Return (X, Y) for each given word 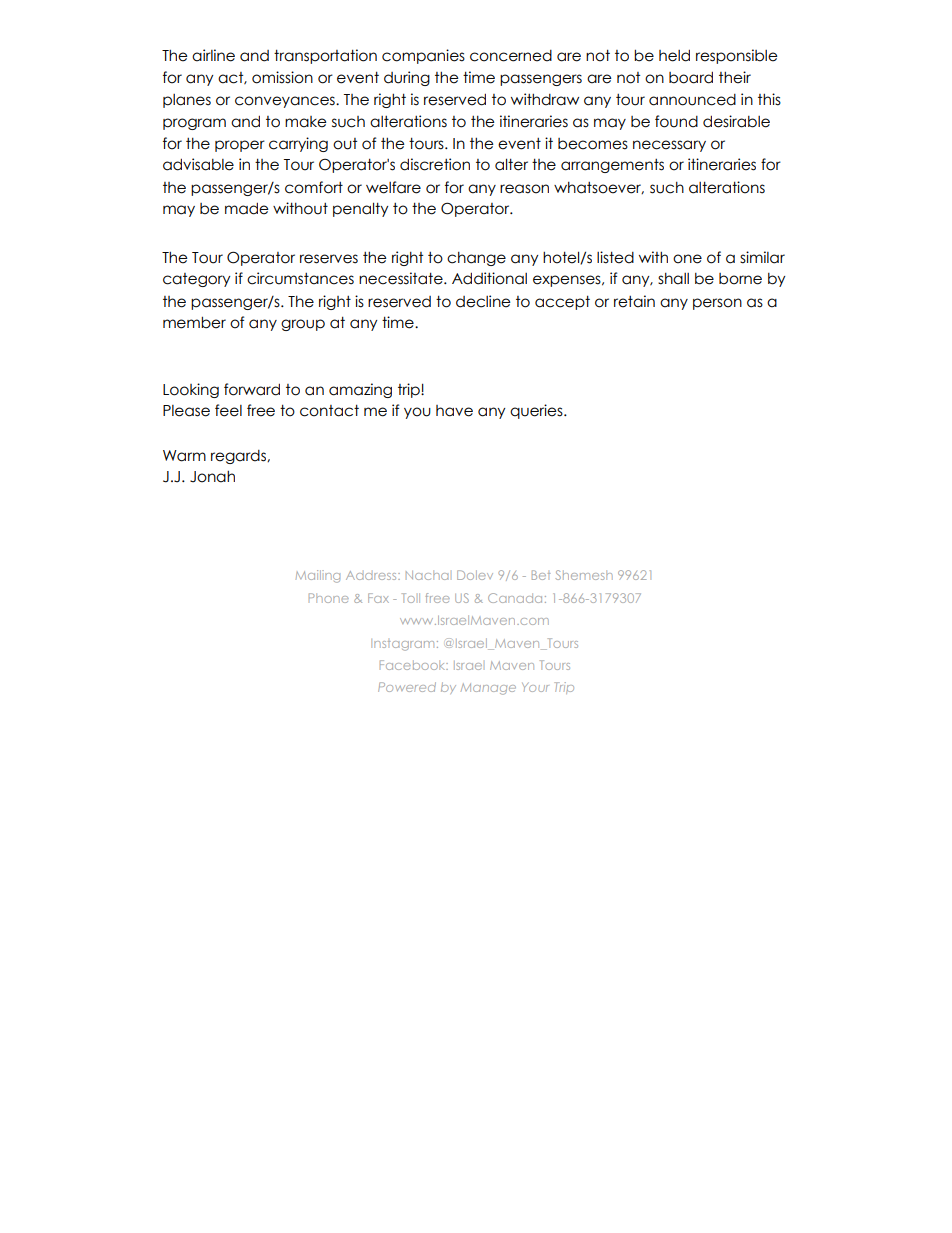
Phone (329, 598)
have (454, 411)
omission (282, 77)
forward (252, 389)
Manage (488, 689)
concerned (511, 56)
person (717, 304)
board (691, 77)
